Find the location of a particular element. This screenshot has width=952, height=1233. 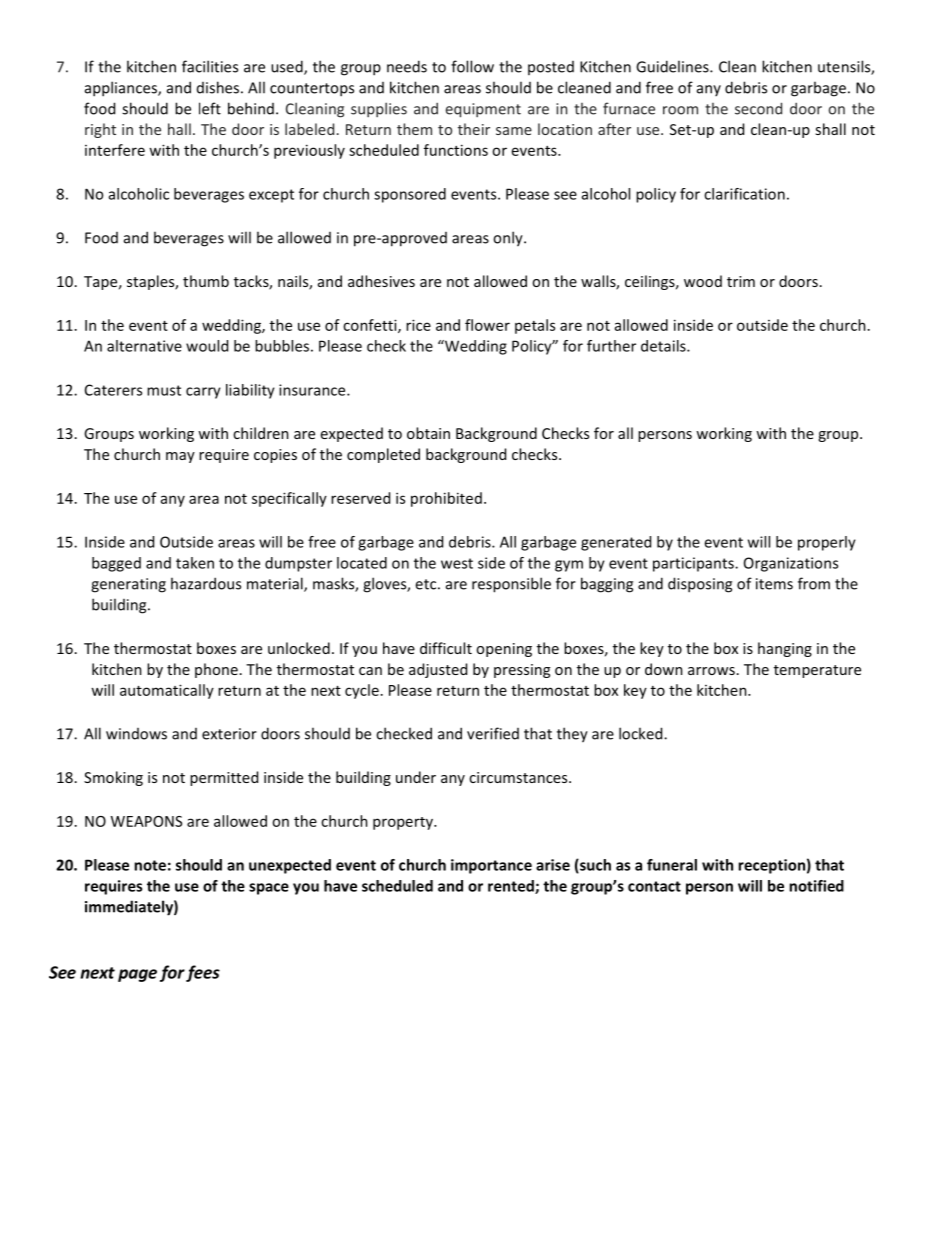

rented is located at coordinates (512, 887).
